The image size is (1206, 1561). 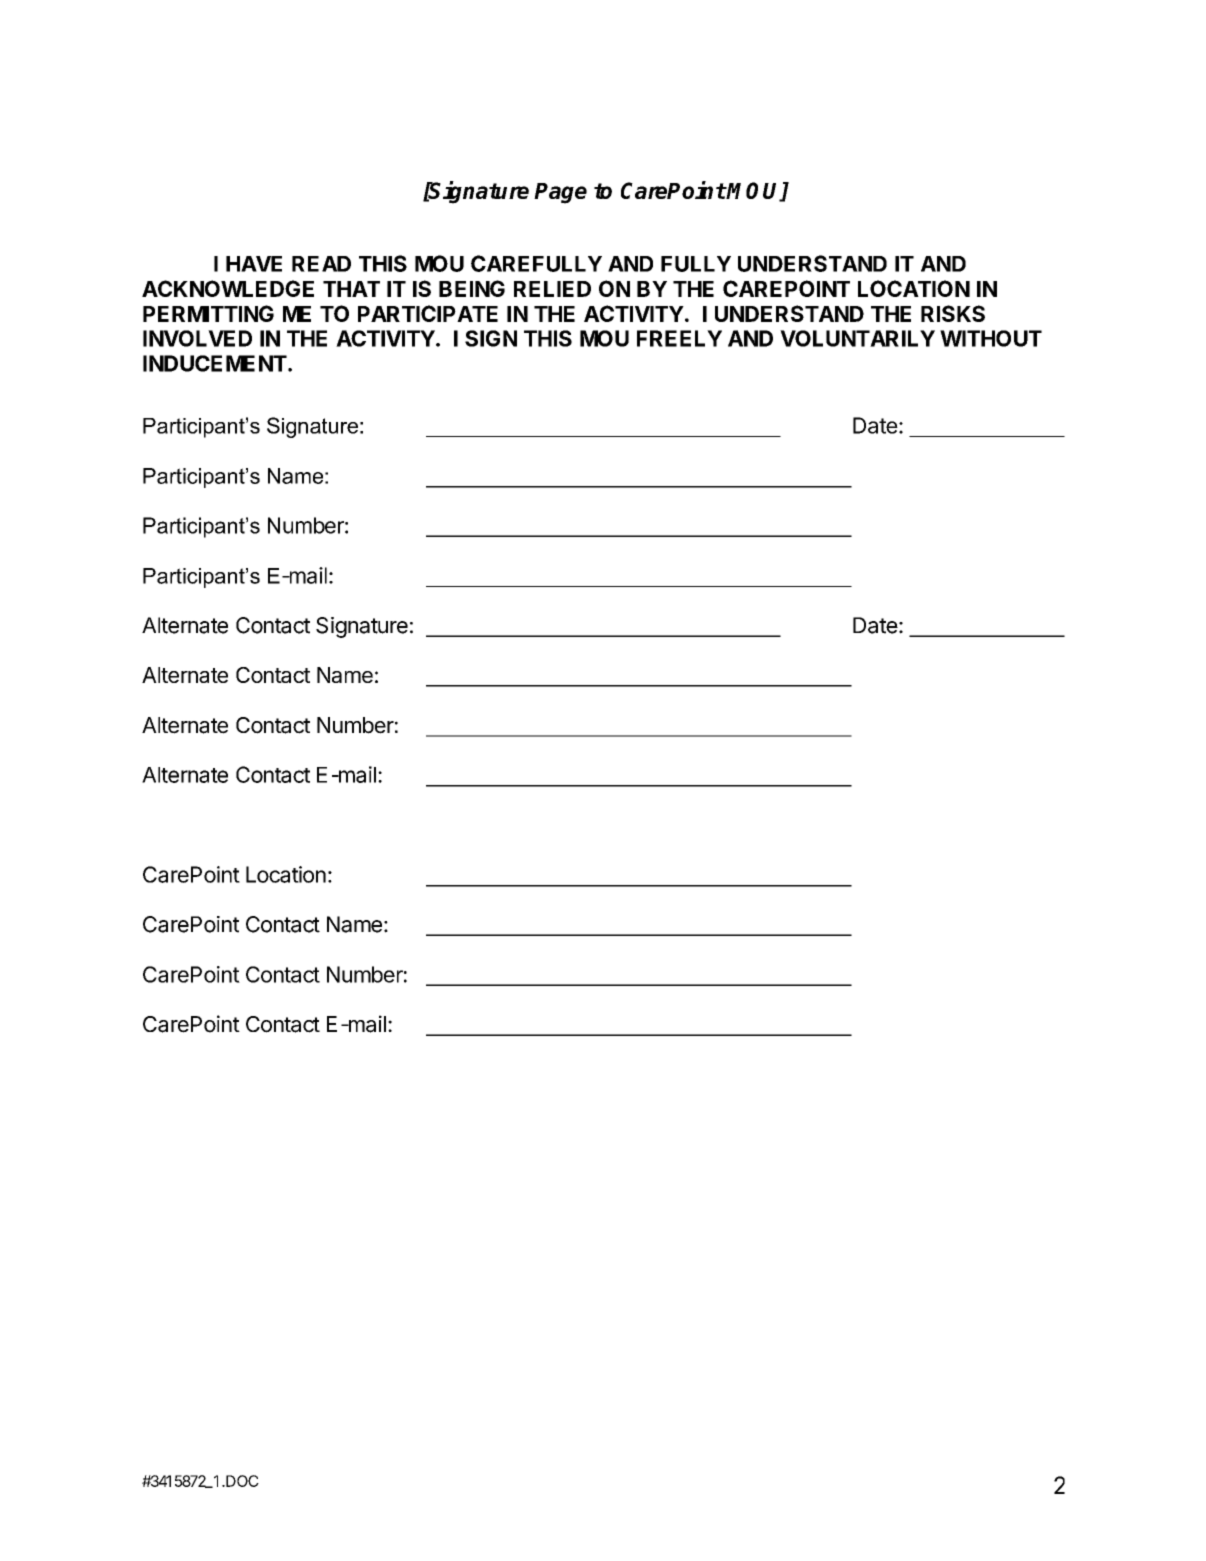 What do you see at coordinates (552, 289) in the screenshot?
I see `RELIED` at bounding box center [552, 289].
